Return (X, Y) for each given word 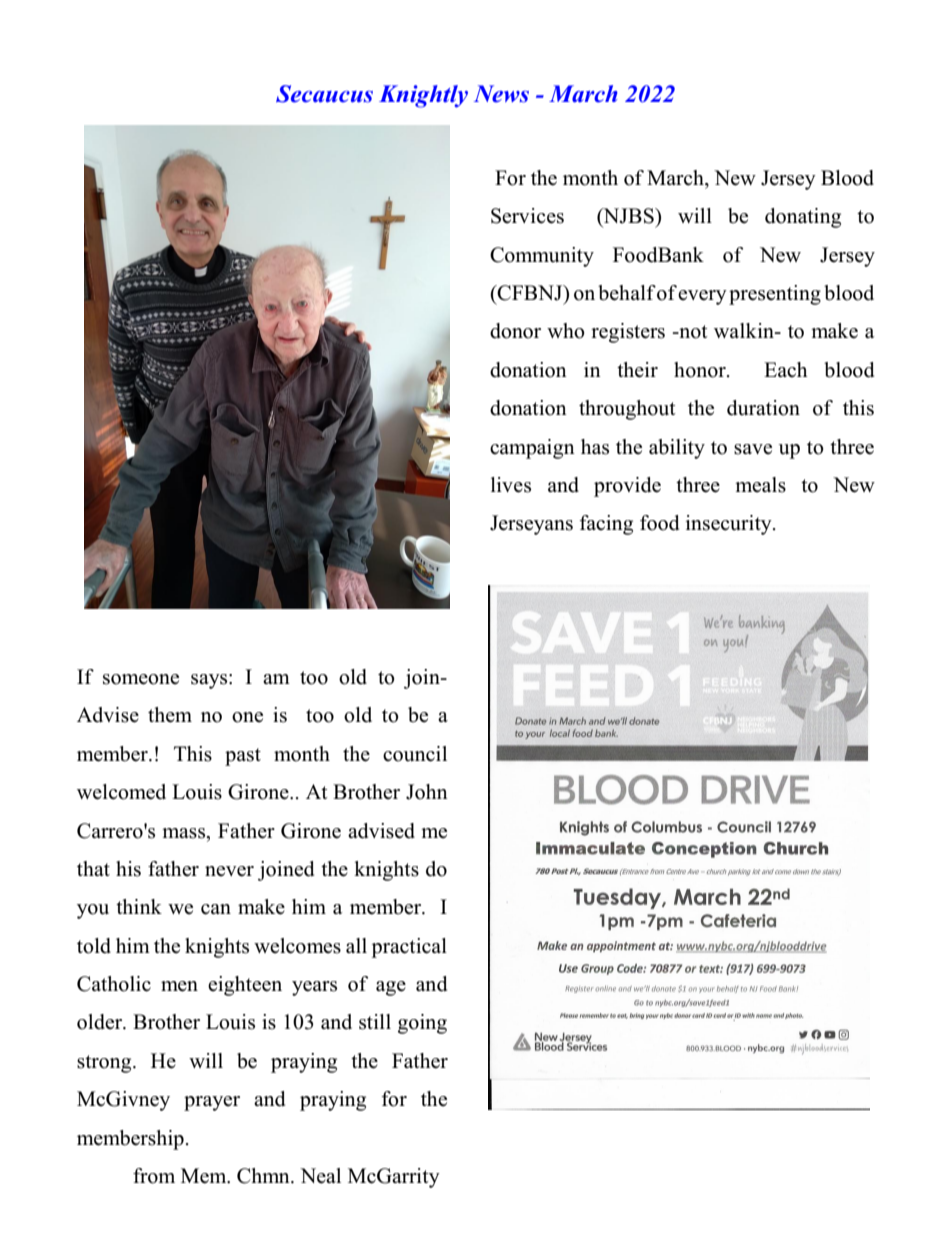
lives (511, 485)
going (422, 1024)
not (692, 332)
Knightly (423, 96)
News (501, 94)
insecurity (730, 525)
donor (515, 331)
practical (409, 948)
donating (803, 218)
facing (606, 525)
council (415, 754)
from (154, 1176)
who (566, 331)
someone (141, 679)
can (216, 909)
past (243, 757)
